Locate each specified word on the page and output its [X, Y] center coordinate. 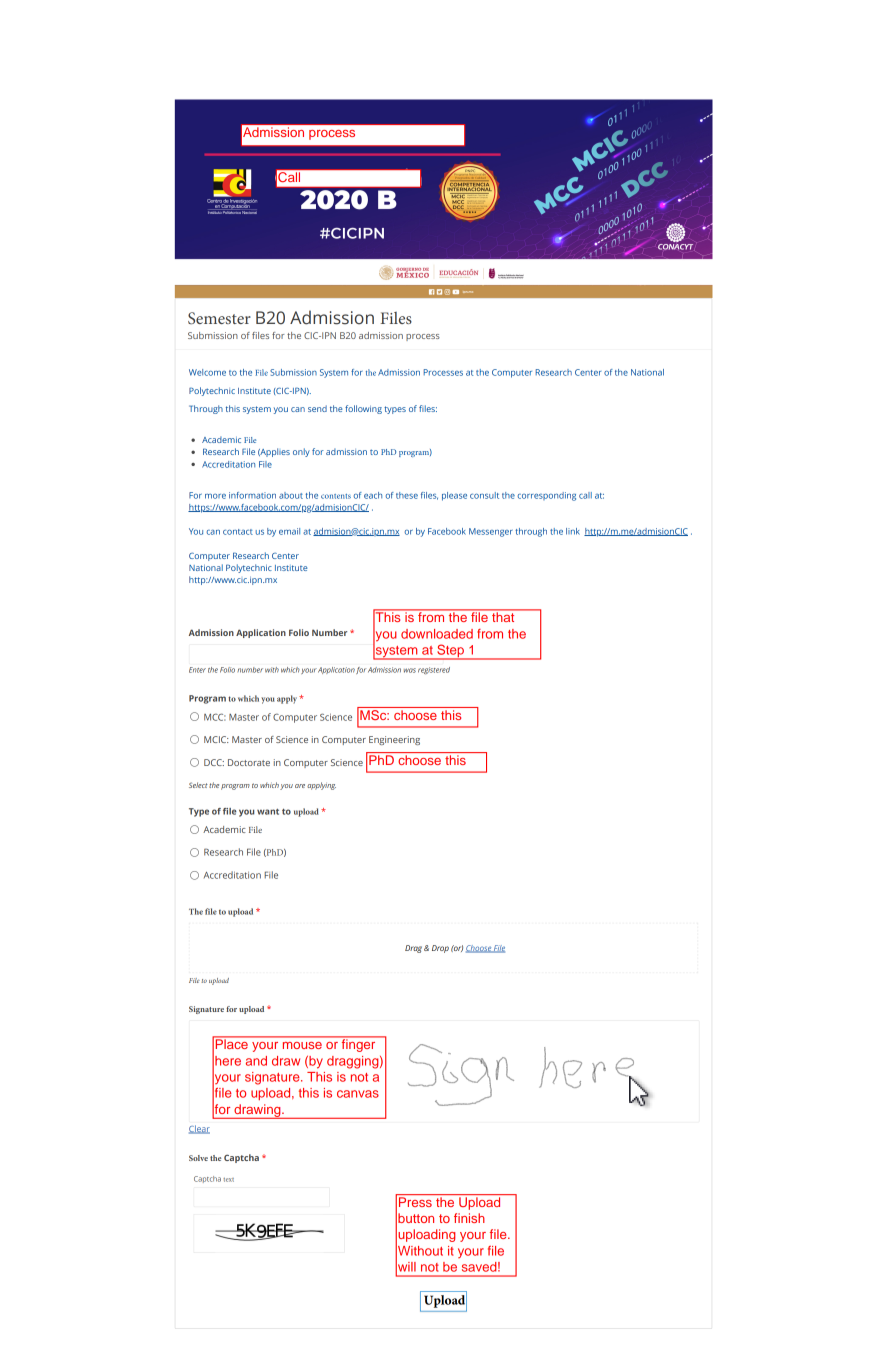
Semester [219, 318]
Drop [440, 949]
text [228, 1180]
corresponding [546, 496]
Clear [199, 1129]
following [363, 409]
